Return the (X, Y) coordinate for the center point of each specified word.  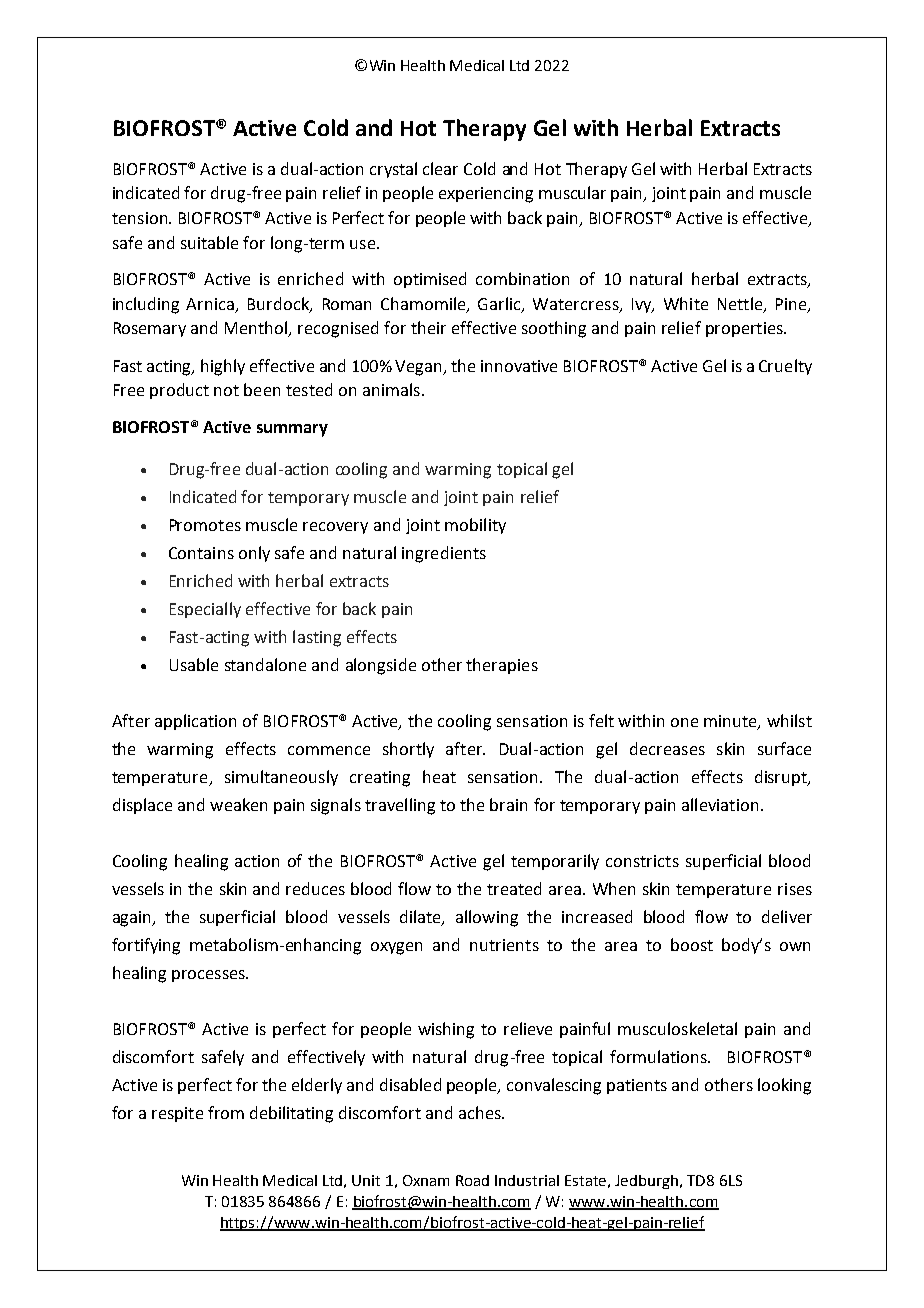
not (226, 390)
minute (731, 722)
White (686, 303)
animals (391, 389)
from (226, 1112)
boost (692, 944)
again (133, 919)
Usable (194, 664)
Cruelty (785, 367)
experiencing (486, 195)
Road (472, 1180)
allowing (487, 918)
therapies (502, 666)
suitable (209, 242)
